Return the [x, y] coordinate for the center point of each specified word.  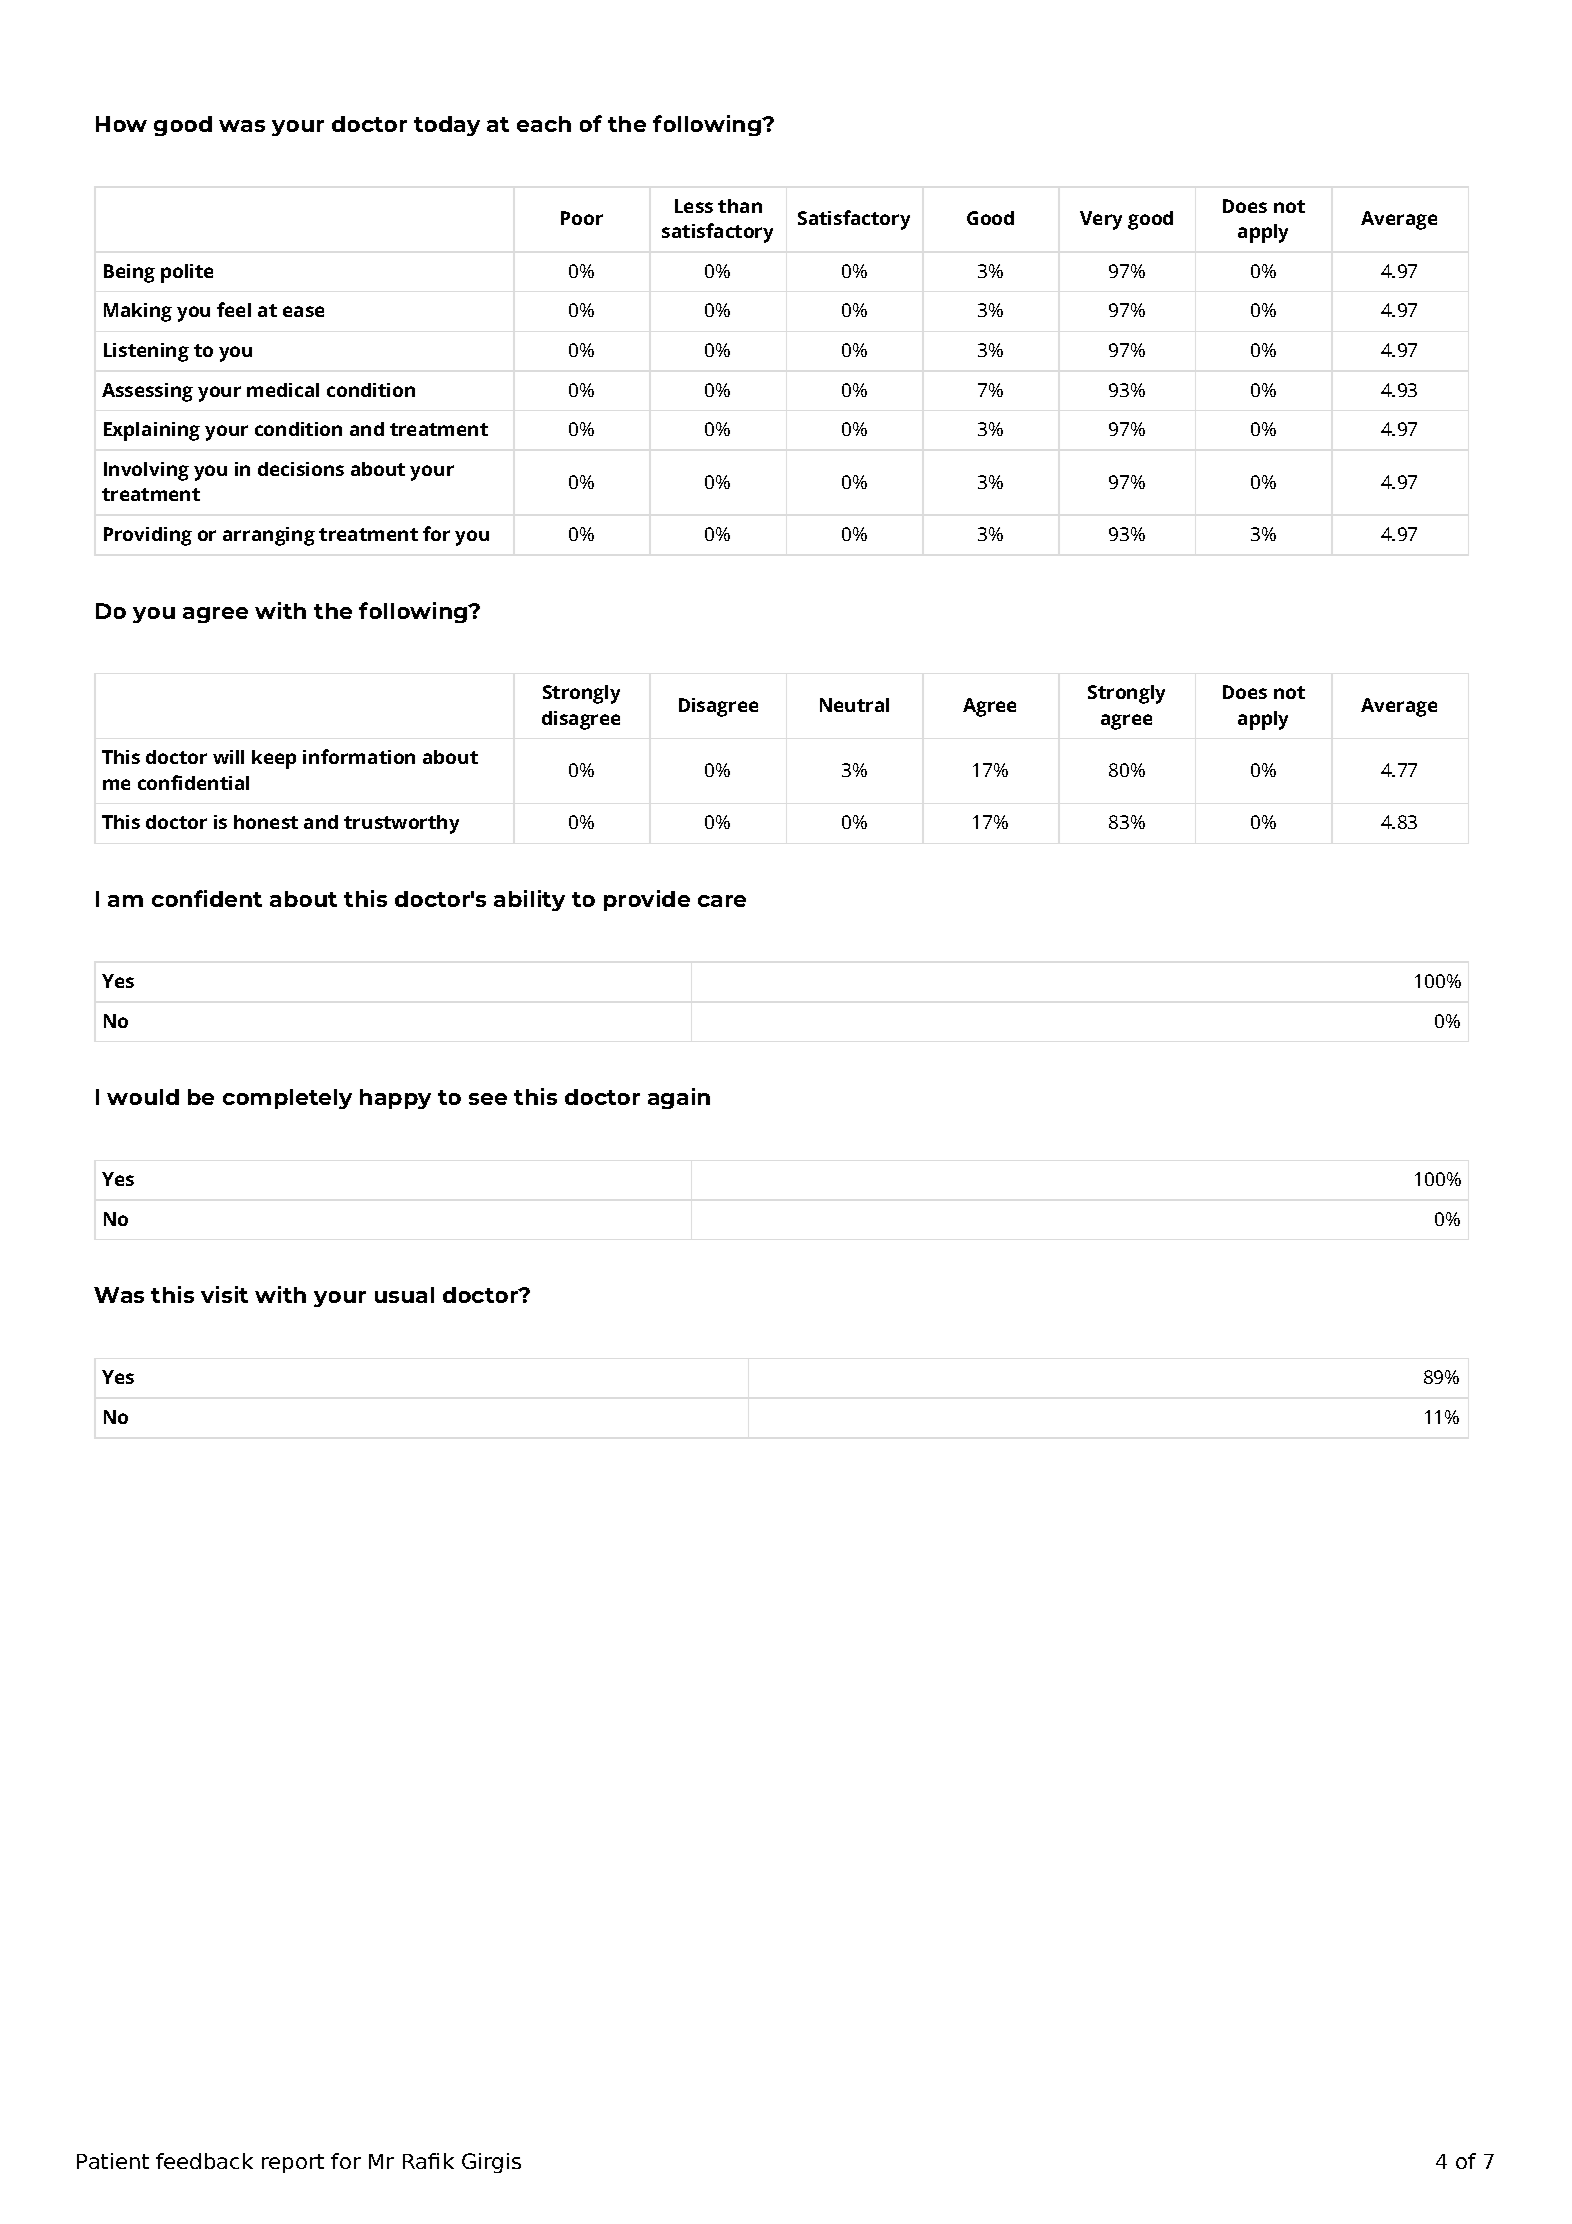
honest [266, 822]
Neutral [854, 705]
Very [1101, 220]
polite [187, 273]
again [679, 1098]
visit [224, 1294]
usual [404, 1295]
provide [647, 900]
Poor [582, 218]
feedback [204, 2161]
